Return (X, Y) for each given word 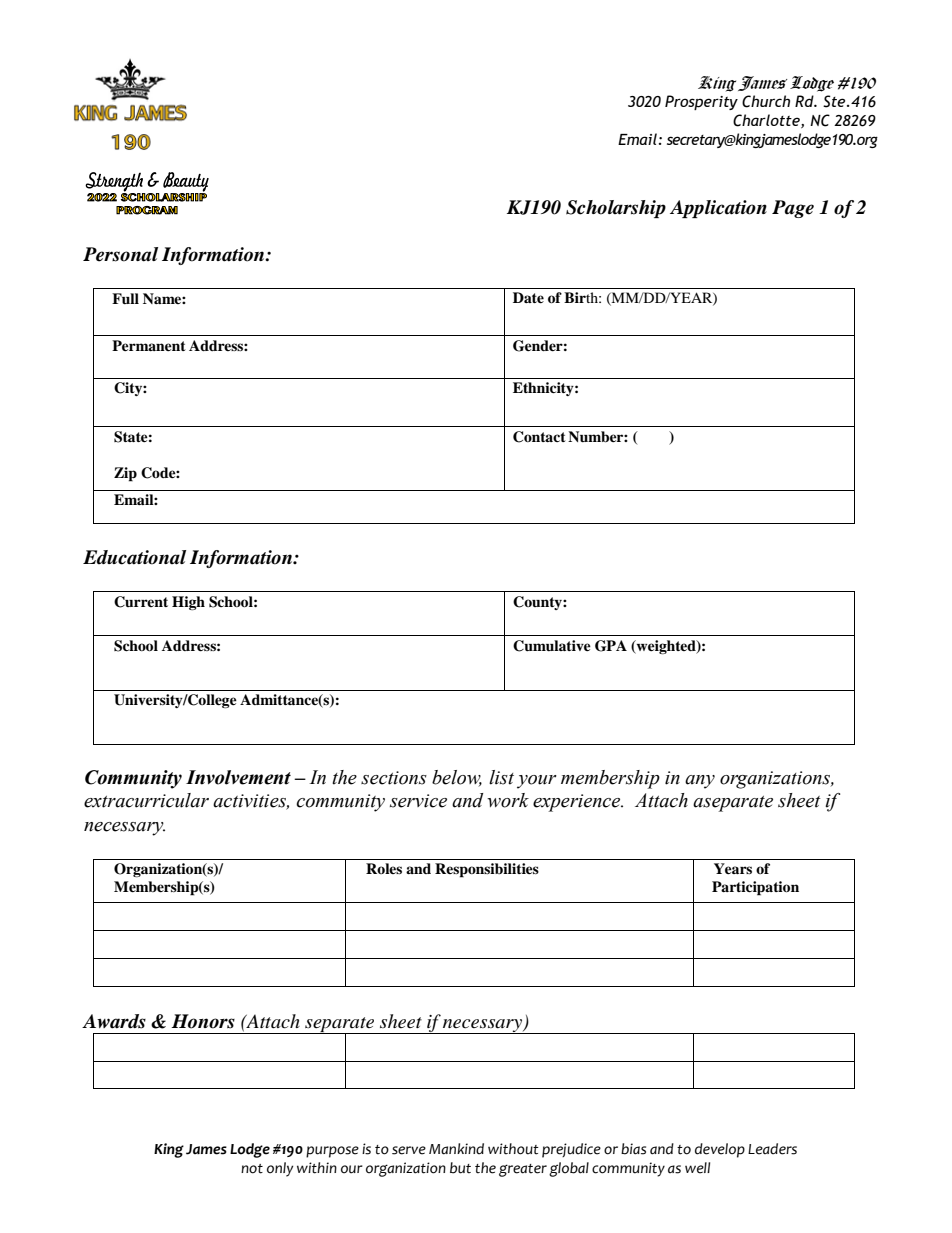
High (188, 603)
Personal (120, 254)
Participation (755, 888)
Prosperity (701, 102)
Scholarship (616, 209)
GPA (611, 646)
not (252, 1169)
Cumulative (552, 646)
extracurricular (146, 800)
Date (528, 297)
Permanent (149, 345)
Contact (539, 437)
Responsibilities (487, 870)
